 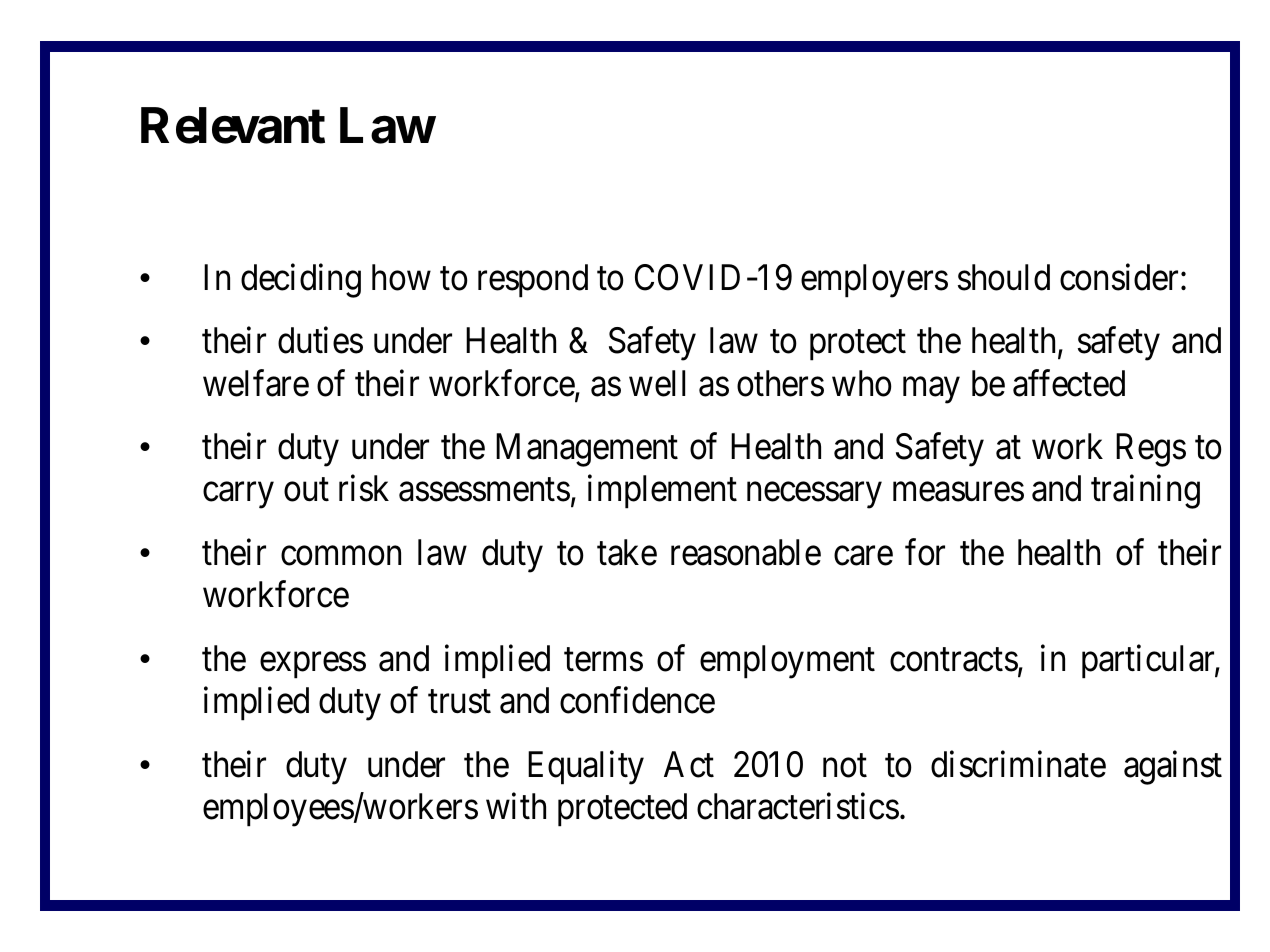 I want to click on welfare, so click(x=256, y=383).
